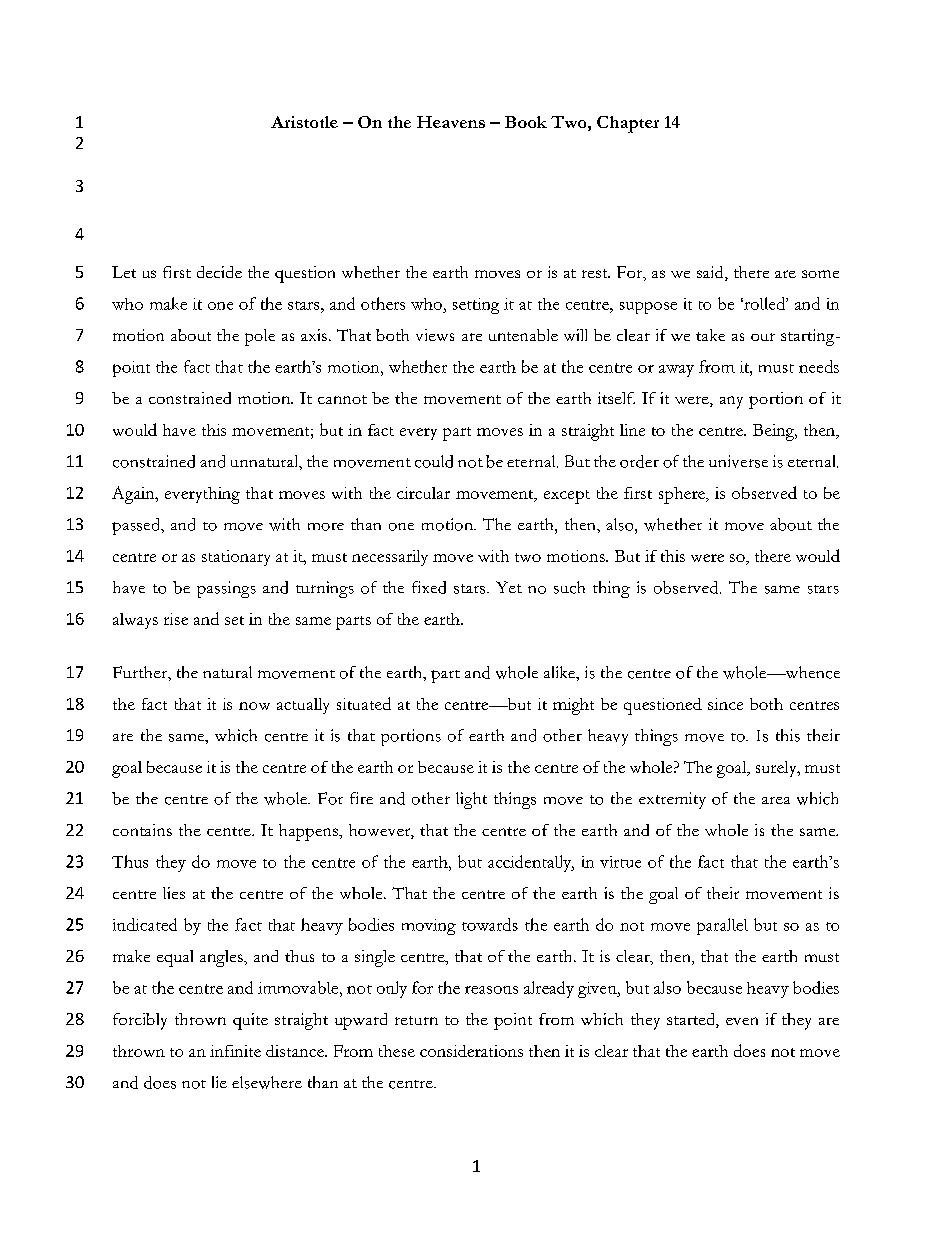  Describe the element at coordinates (628, 124) in the page. I see `Chapter` at that location.
